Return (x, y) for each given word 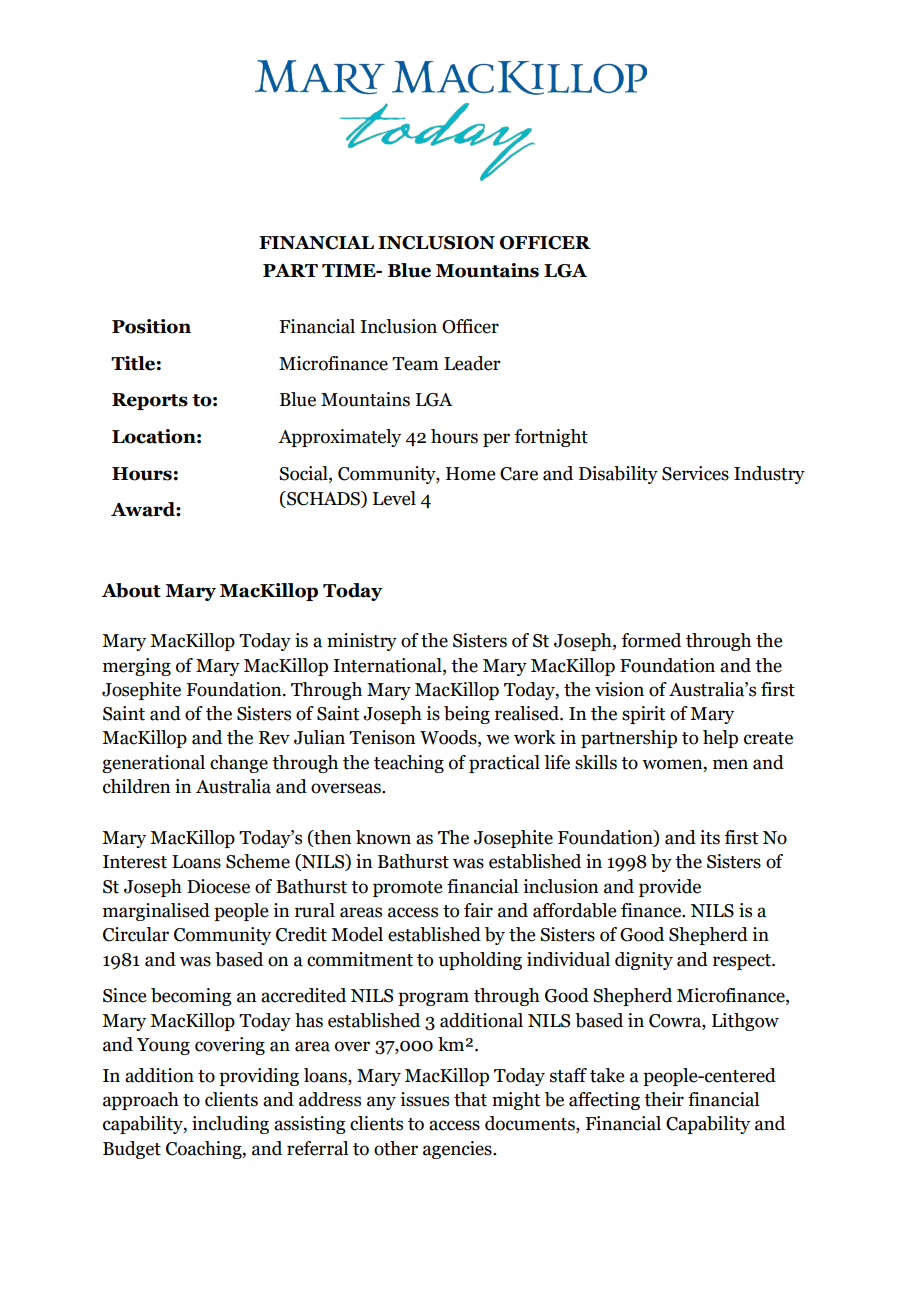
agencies (458, 1150)
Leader (472, 363)
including (230, 1125)
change (239, 764)
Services (695, 473)
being (467, 715)
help (720, 739)
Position (151, 326)
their (664, 1099)
